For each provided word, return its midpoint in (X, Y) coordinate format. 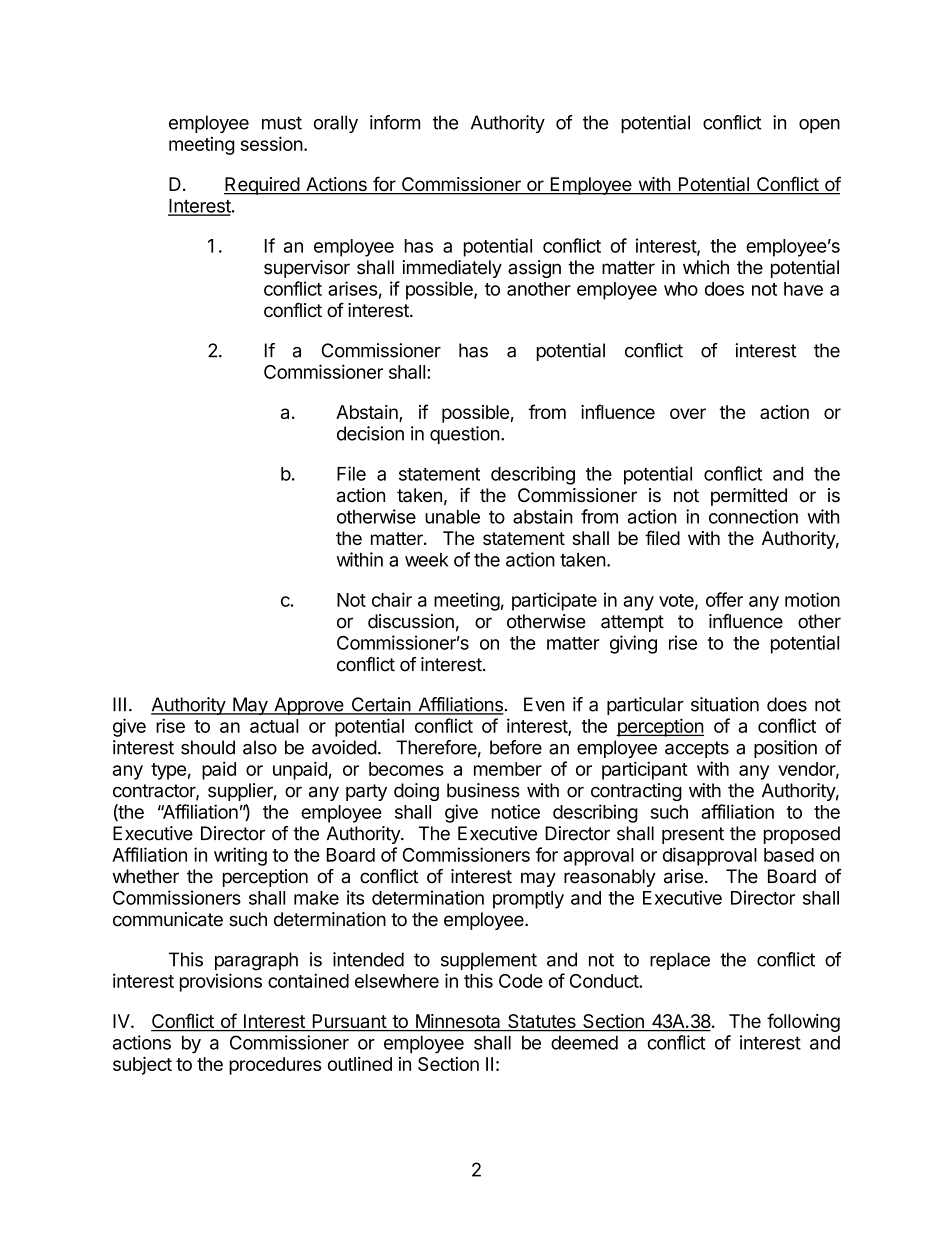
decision (370, 433)
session (272, 143)
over (688, 413)
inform (395, 122)
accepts (697, 749)
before (516, 747)
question (465, 435)
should (208, 747)
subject (142, 1066)
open (819, 126)
